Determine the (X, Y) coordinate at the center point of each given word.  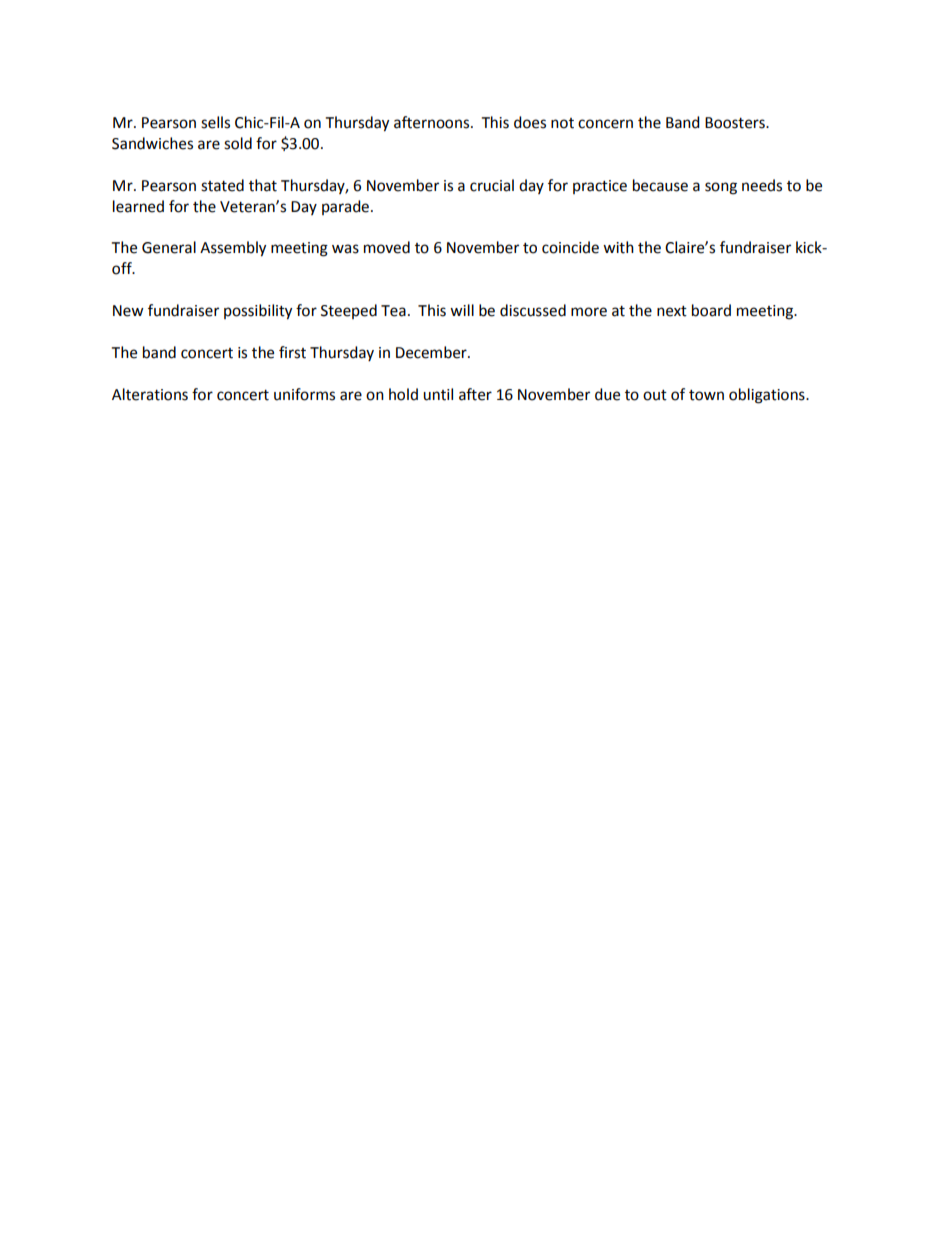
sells (215, 122)
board (711, 310)
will (462, 310)
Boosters (736, 123)
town (706, 395)
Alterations (150, 394)
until (438, 394)
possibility (258, 312)
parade (347, 207)
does (530, 122)
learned (138, 206)
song (721, 188)
